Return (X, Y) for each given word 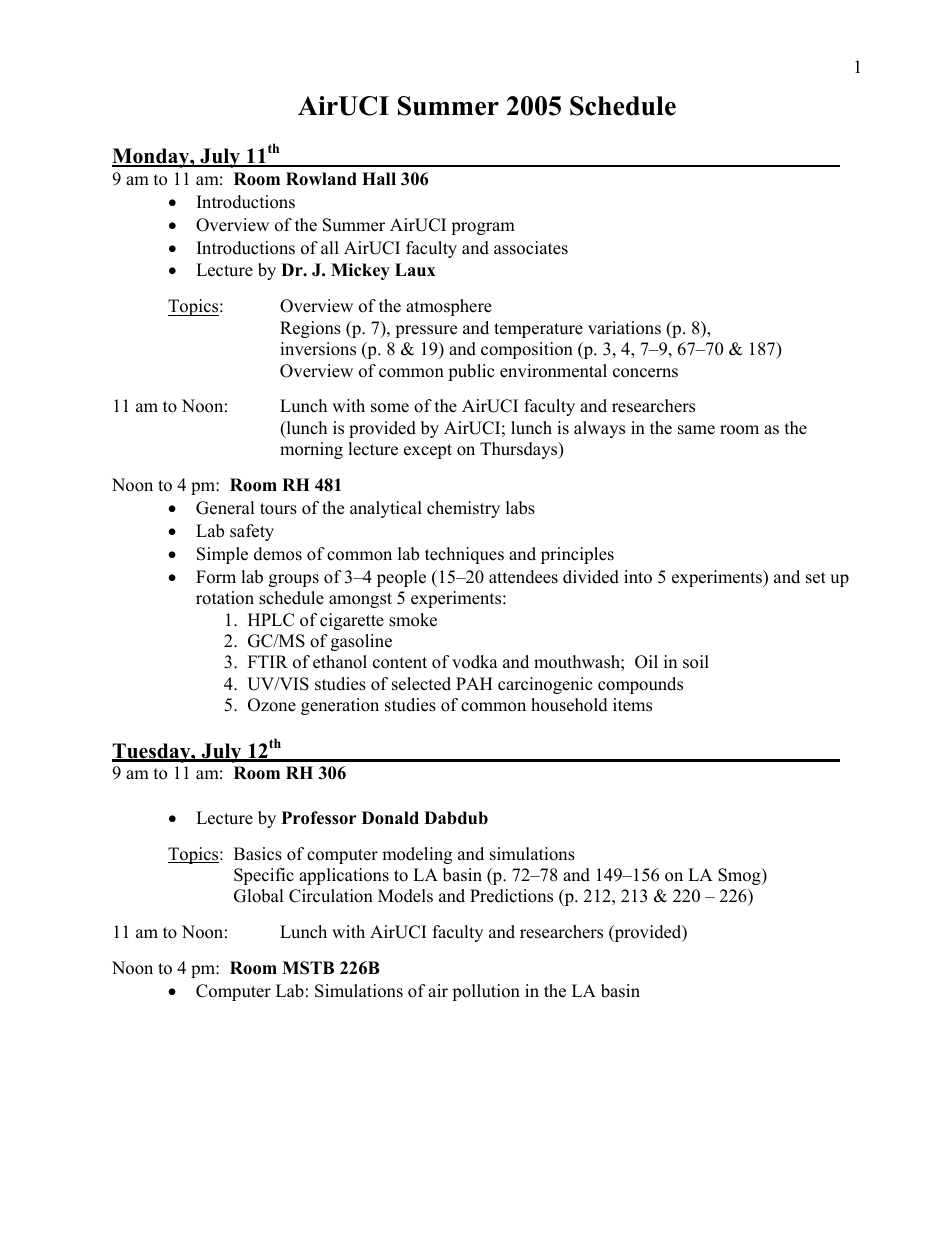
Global (259, 896)
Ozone (272, 705)
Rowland (321, 179)
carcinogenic (545, 685)
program (483, 228)
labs (520, 508)
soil (696, 662)
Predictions (511, 896)
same (696, 430)
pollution (486, 992)
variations (624, 328)
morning (311, 450)
